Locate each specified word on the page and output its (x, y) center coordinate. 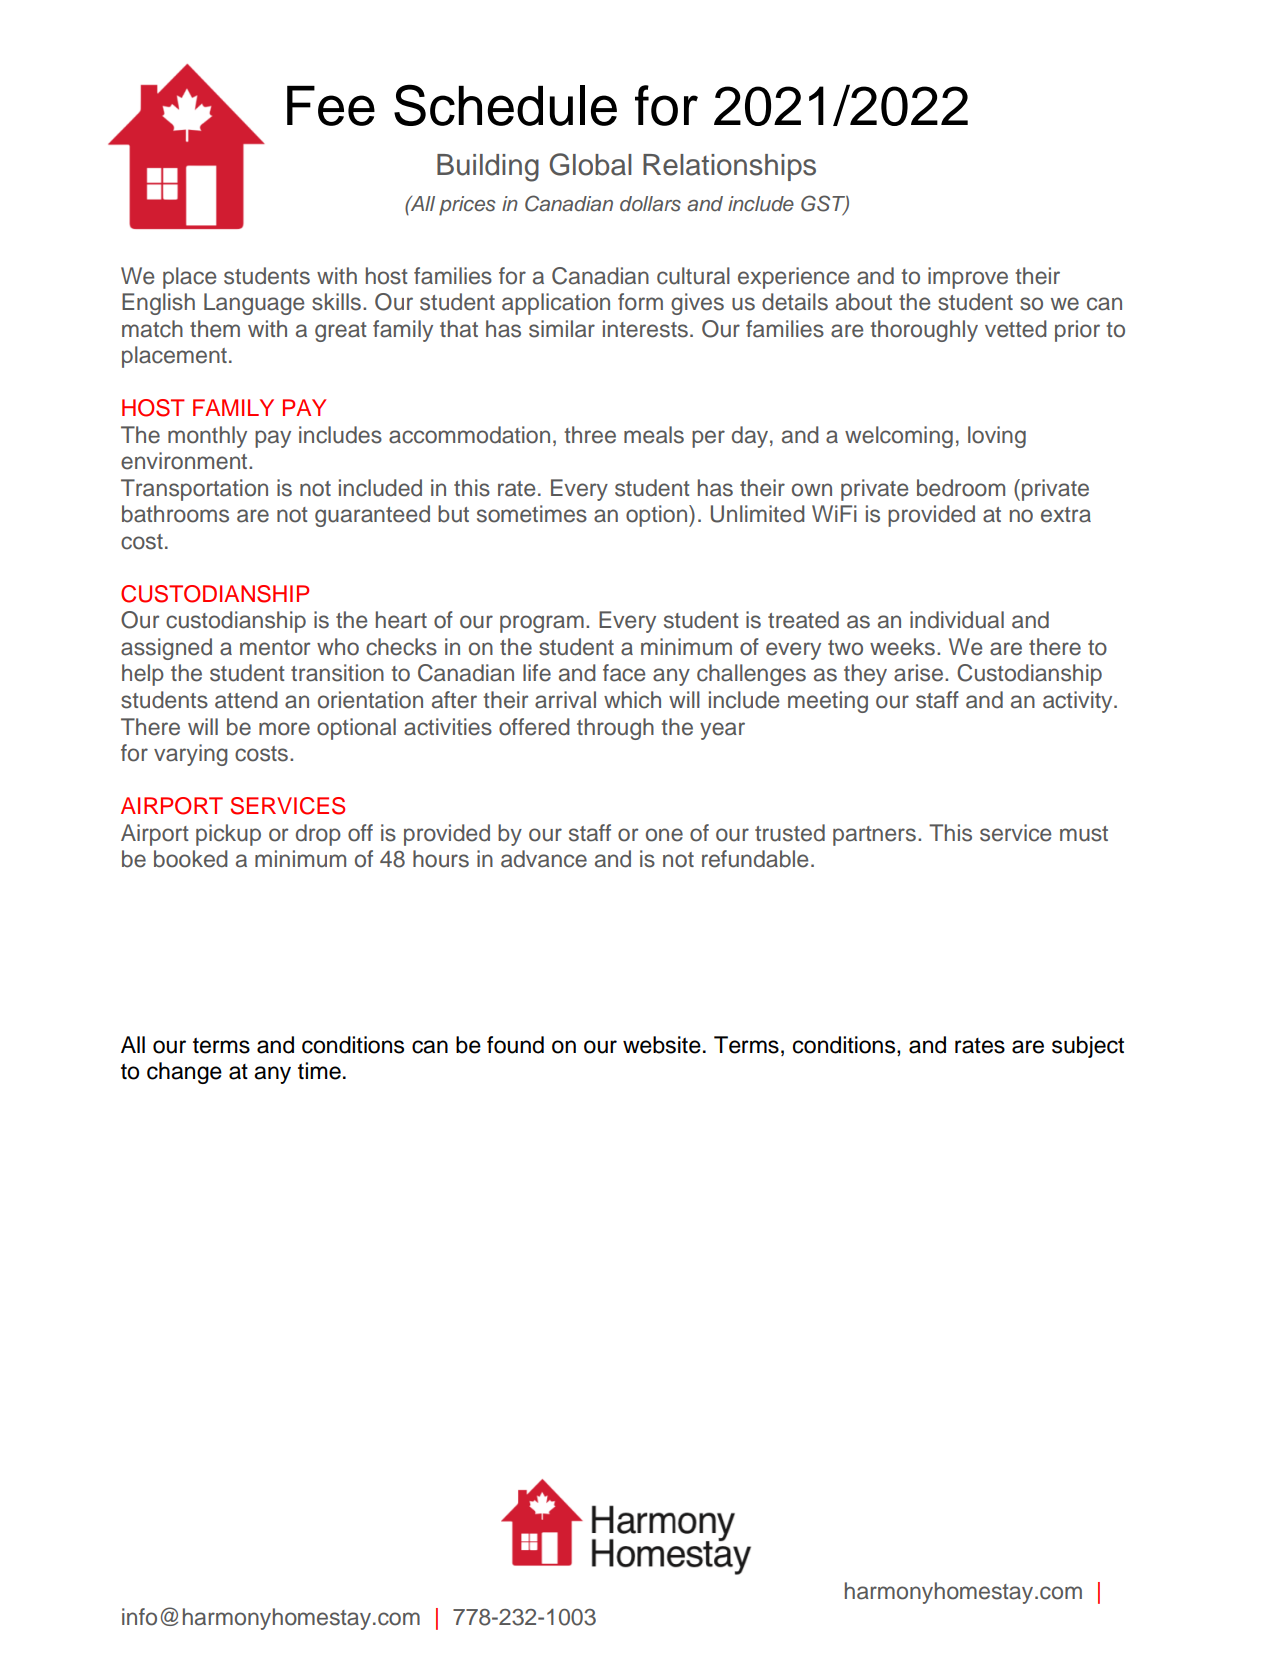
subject (1088, 1047)
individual (957, 620)
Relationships (729, 167)
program (542, 624)
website (662, 1045)
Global (590, 164)
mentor (275, 648)
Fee (331, 106)
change (184, 1073)
